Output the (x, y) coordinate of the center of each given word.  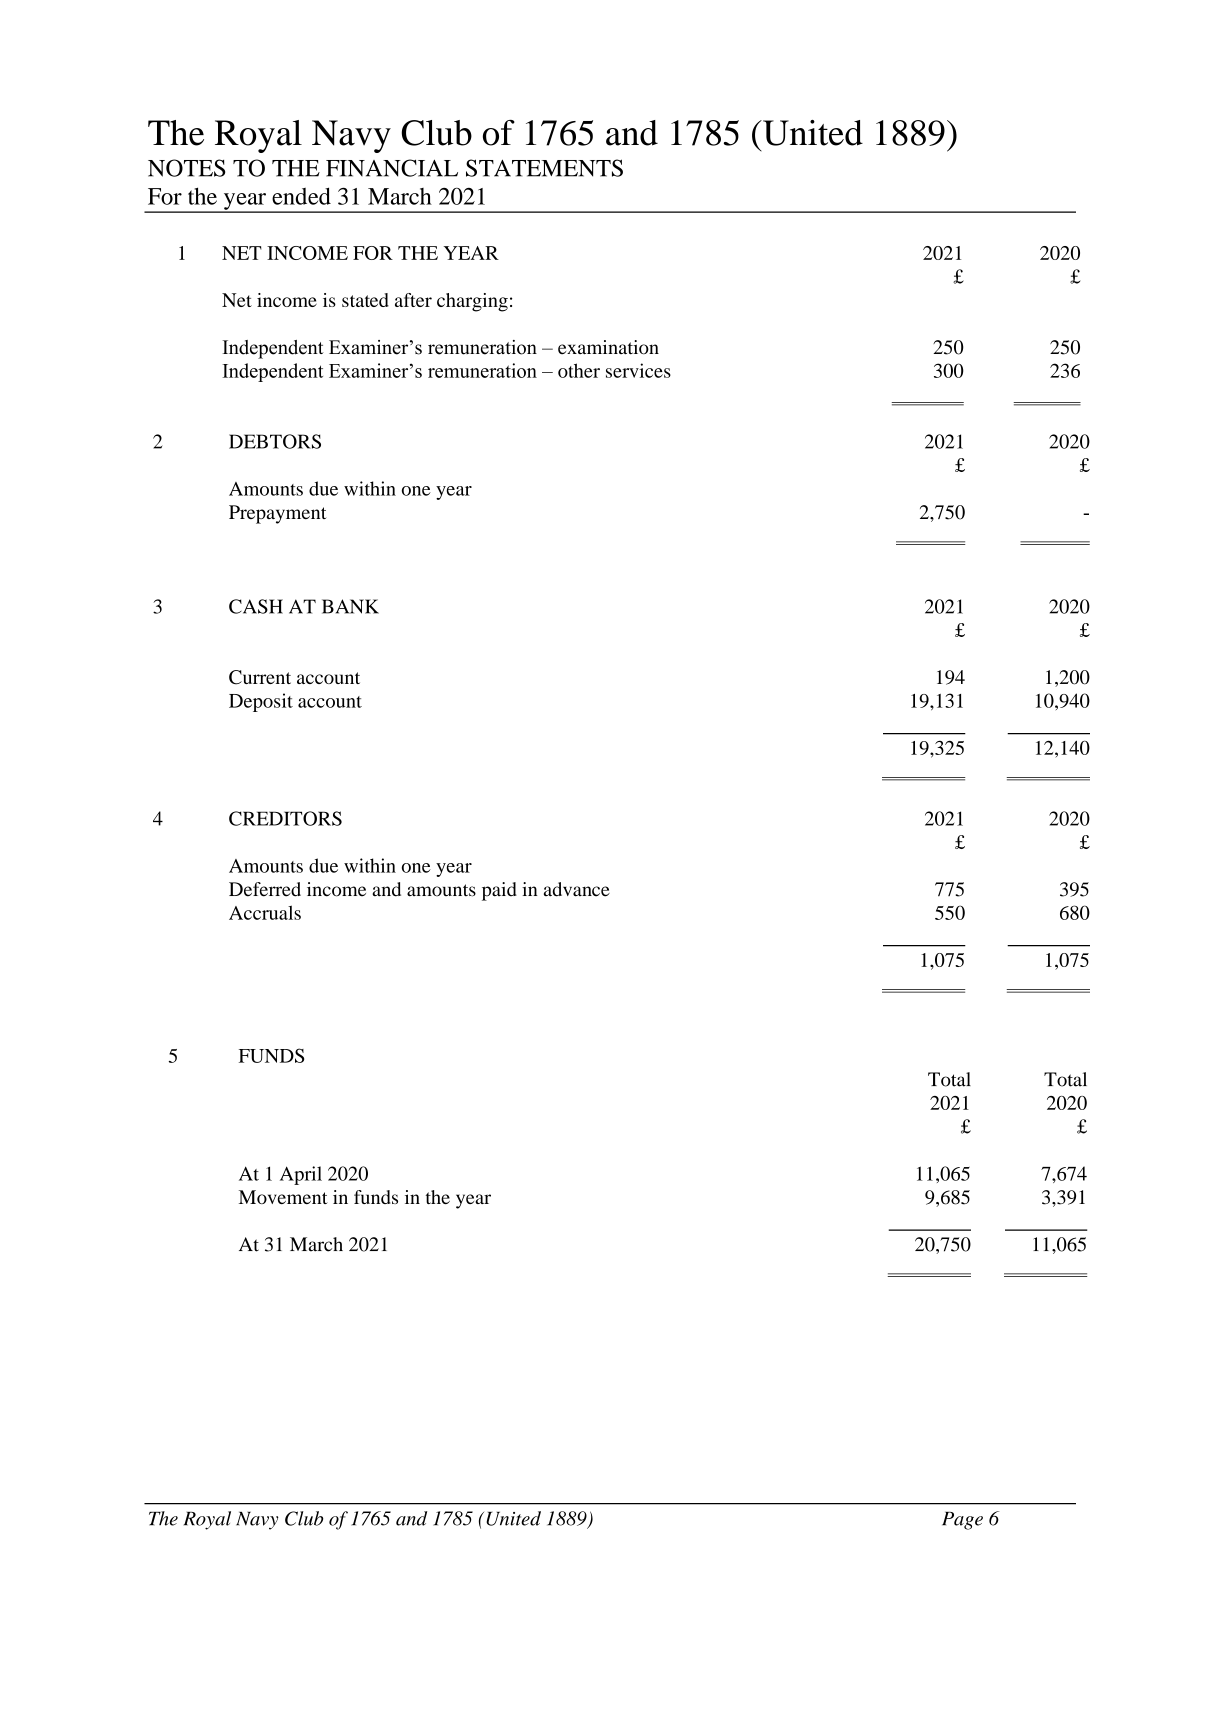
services (638, 370)
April (301, 1175)
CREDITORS (285, 818)
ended (301, 196)
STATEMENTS (544, 168)
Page (962, 1521)
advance (577, 889)
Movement (283, 1197)
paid (499, 891)
